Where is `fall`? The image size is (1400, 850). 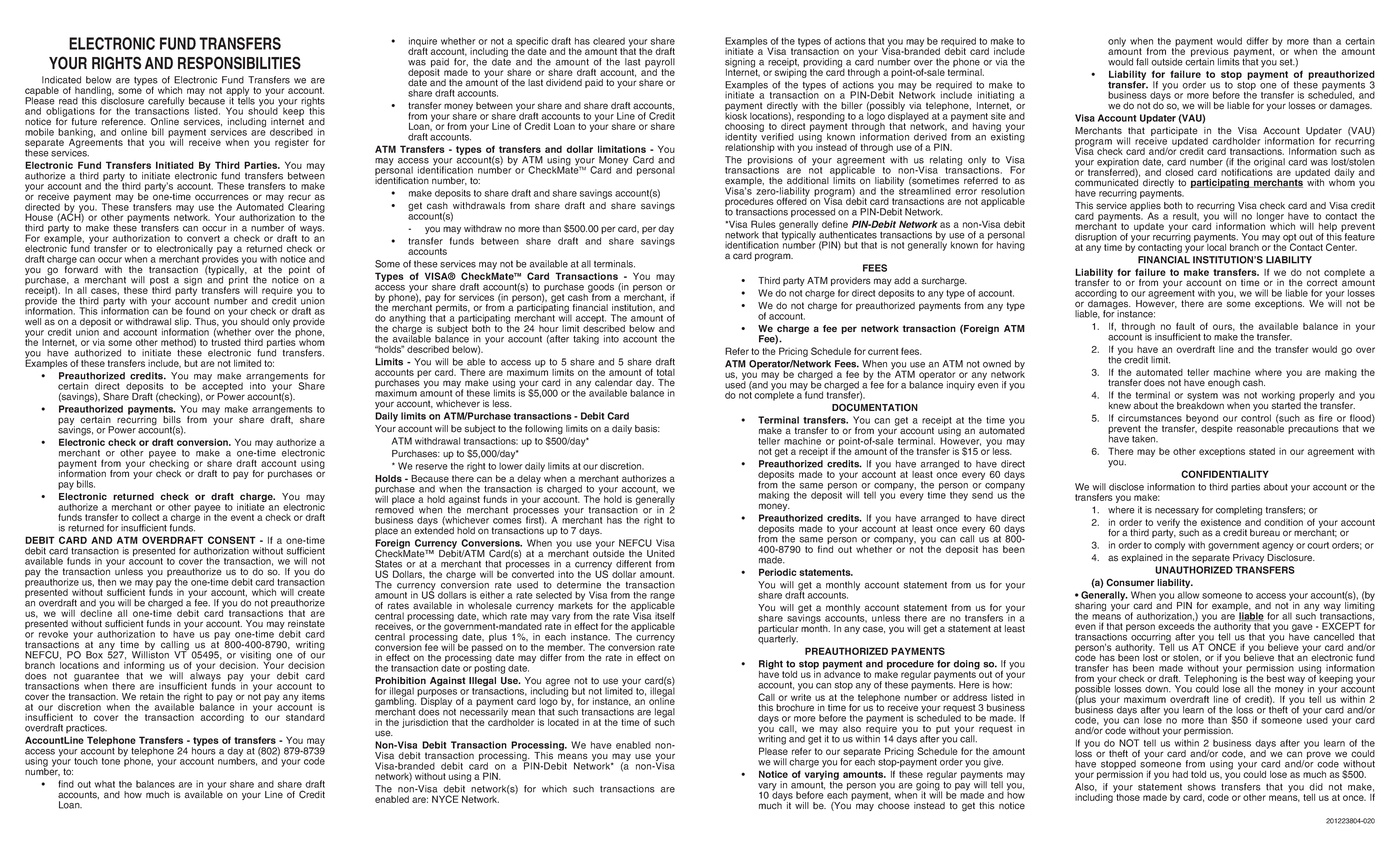
fall is located at coordinates (1142, 62).
